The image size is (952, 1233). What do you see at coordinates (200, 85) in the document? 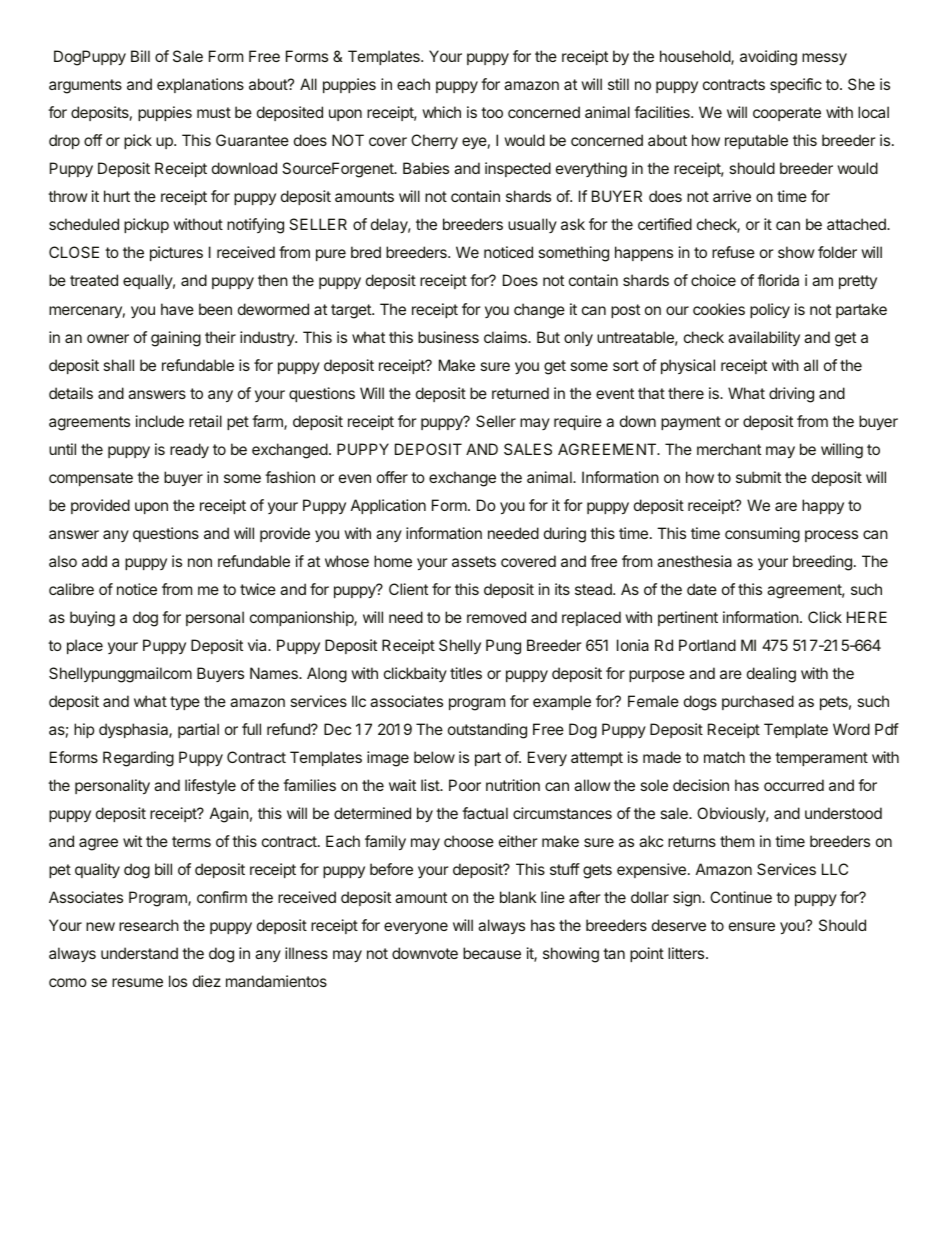
I see `explanations` at bounding box center [200, 85].
